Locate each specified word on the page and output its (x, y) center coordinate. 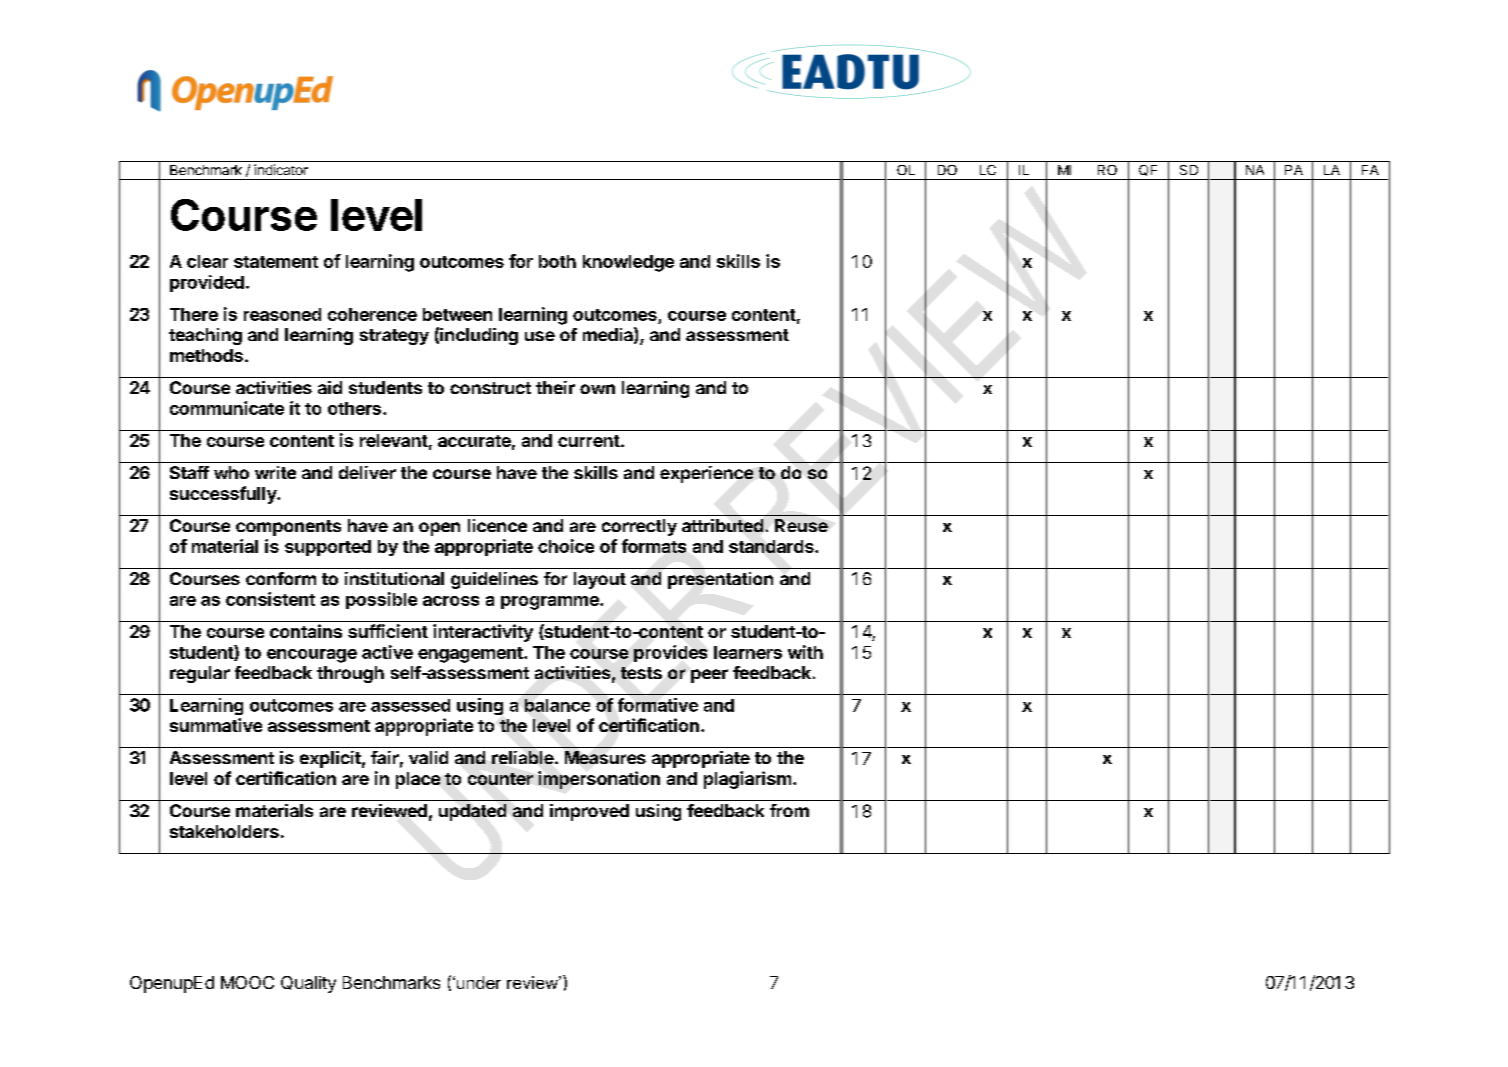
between (457, 314)
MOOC (247, 982)
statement (276, 262)
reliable (524, 757)
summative (216, 725)
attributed (722, 525)
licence (497, 525)
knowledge (628, 263)
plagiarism (747, 780)
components (288, 528)
